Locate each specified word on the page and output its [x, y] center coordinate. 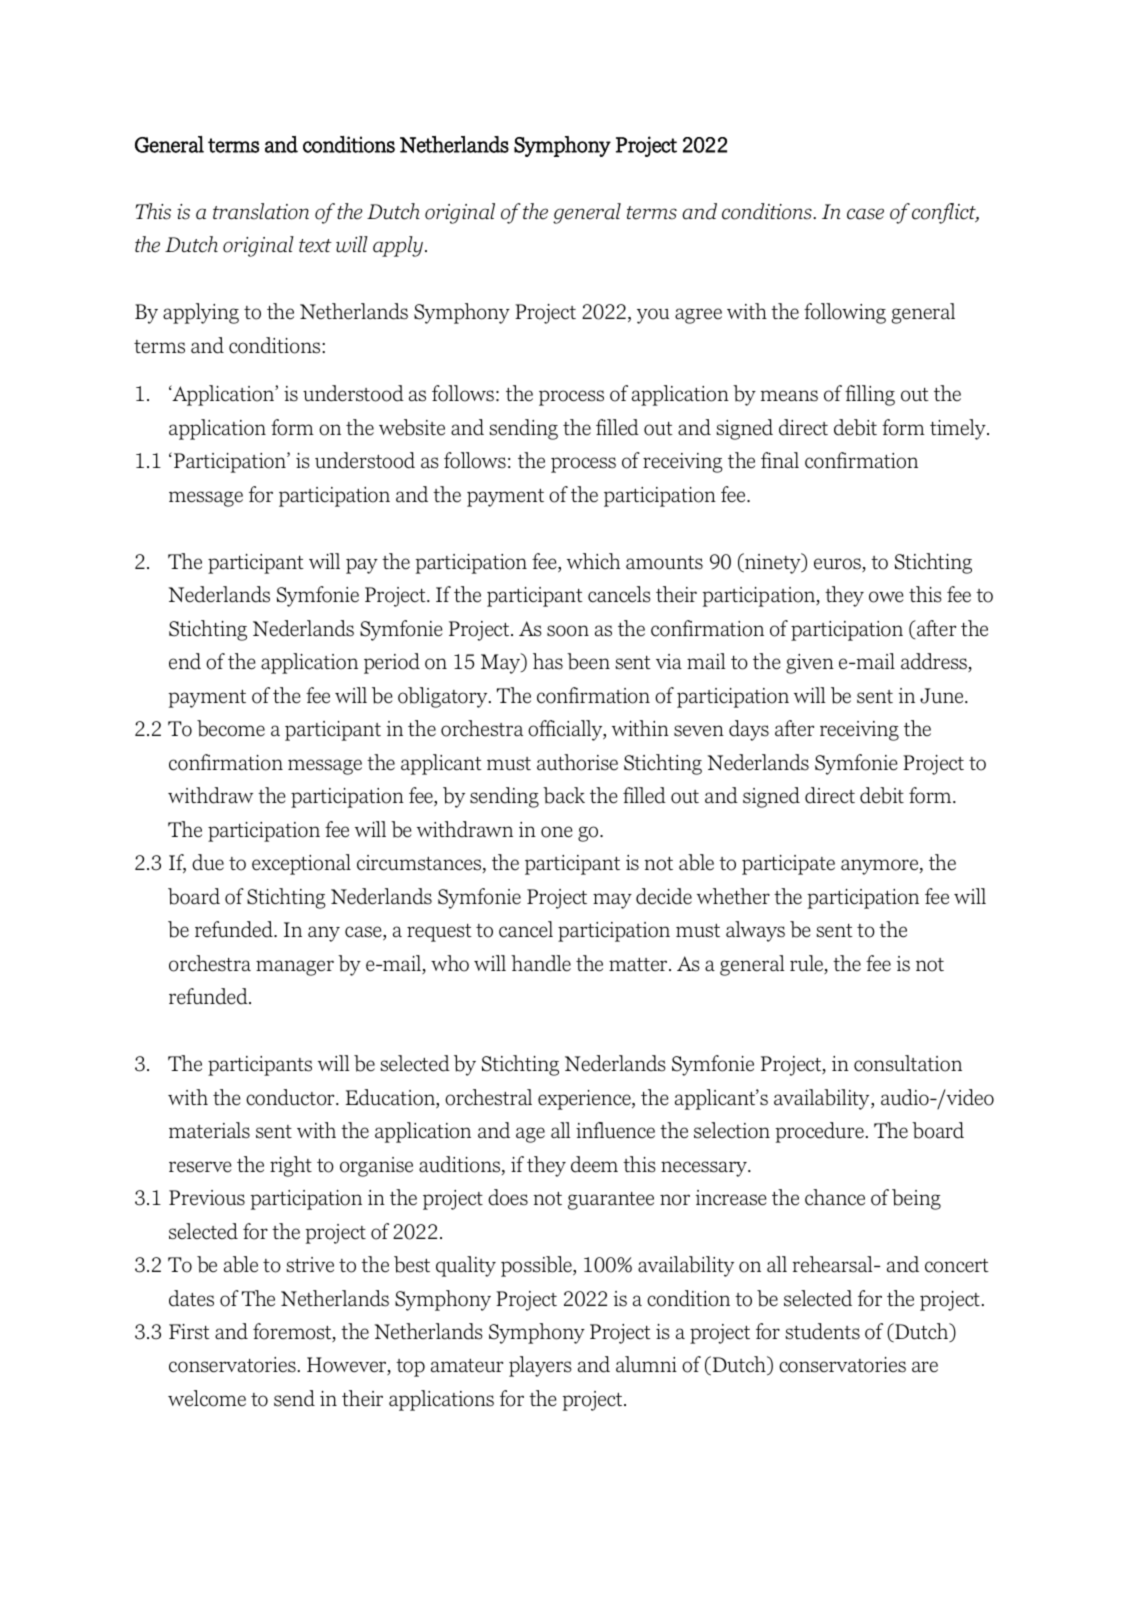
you [653, 316]
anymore [881, 867]
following [845, 313]
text [315, 246]
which [593, 561]
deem [594, 1164]
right [291, 1166]
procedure [819, 1132]
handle [541, 963]
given [810, 664]
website [412, 427]
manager [295, 968]
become [231, 728]
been [588, 661]
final [780, 460]
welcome [207, 1398]
